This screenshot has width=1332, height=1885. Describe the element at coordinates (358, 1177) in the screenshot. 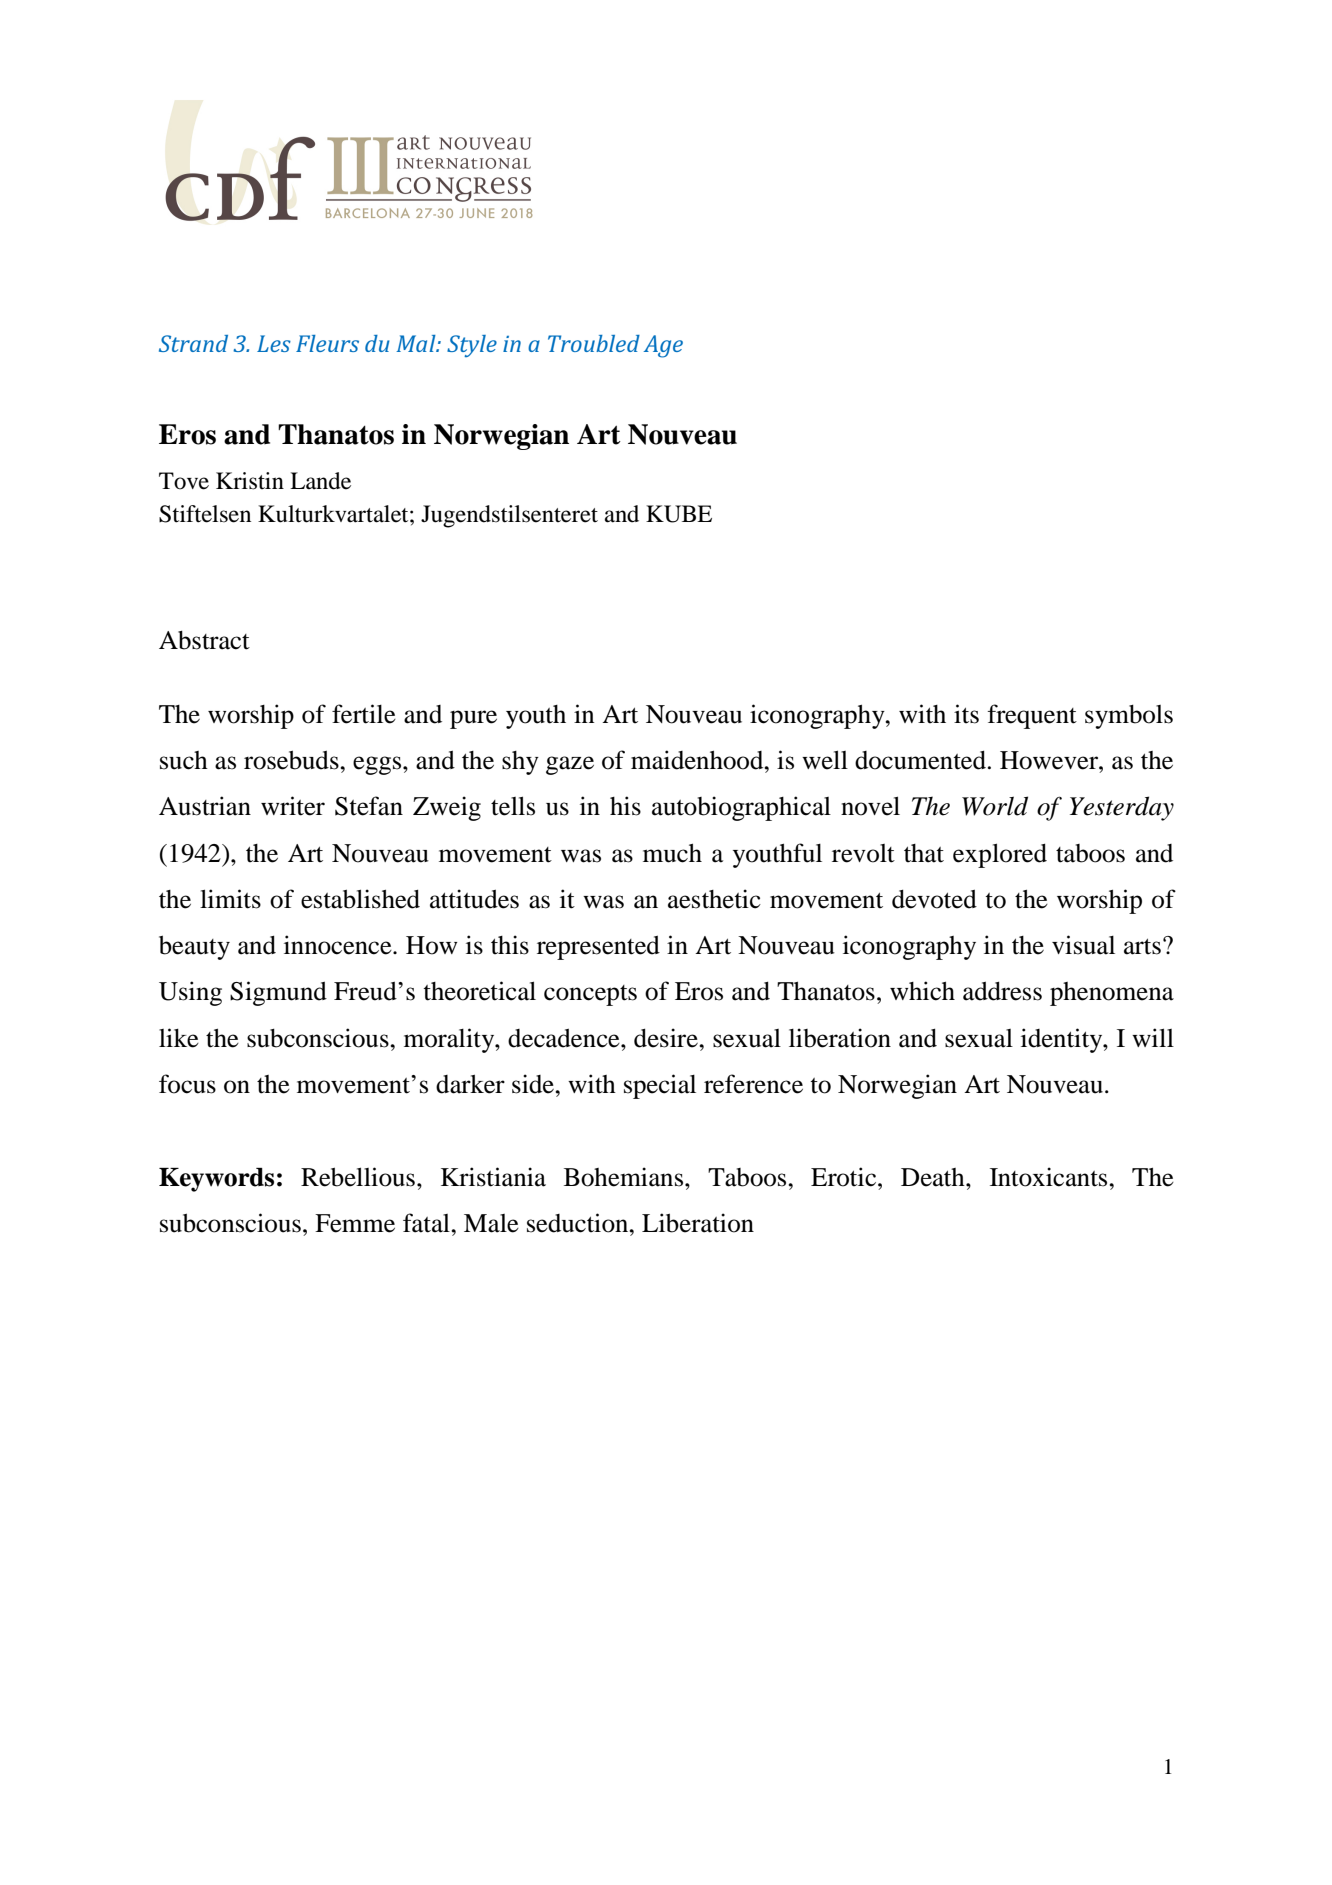

I see `Rebellious` at that location.
